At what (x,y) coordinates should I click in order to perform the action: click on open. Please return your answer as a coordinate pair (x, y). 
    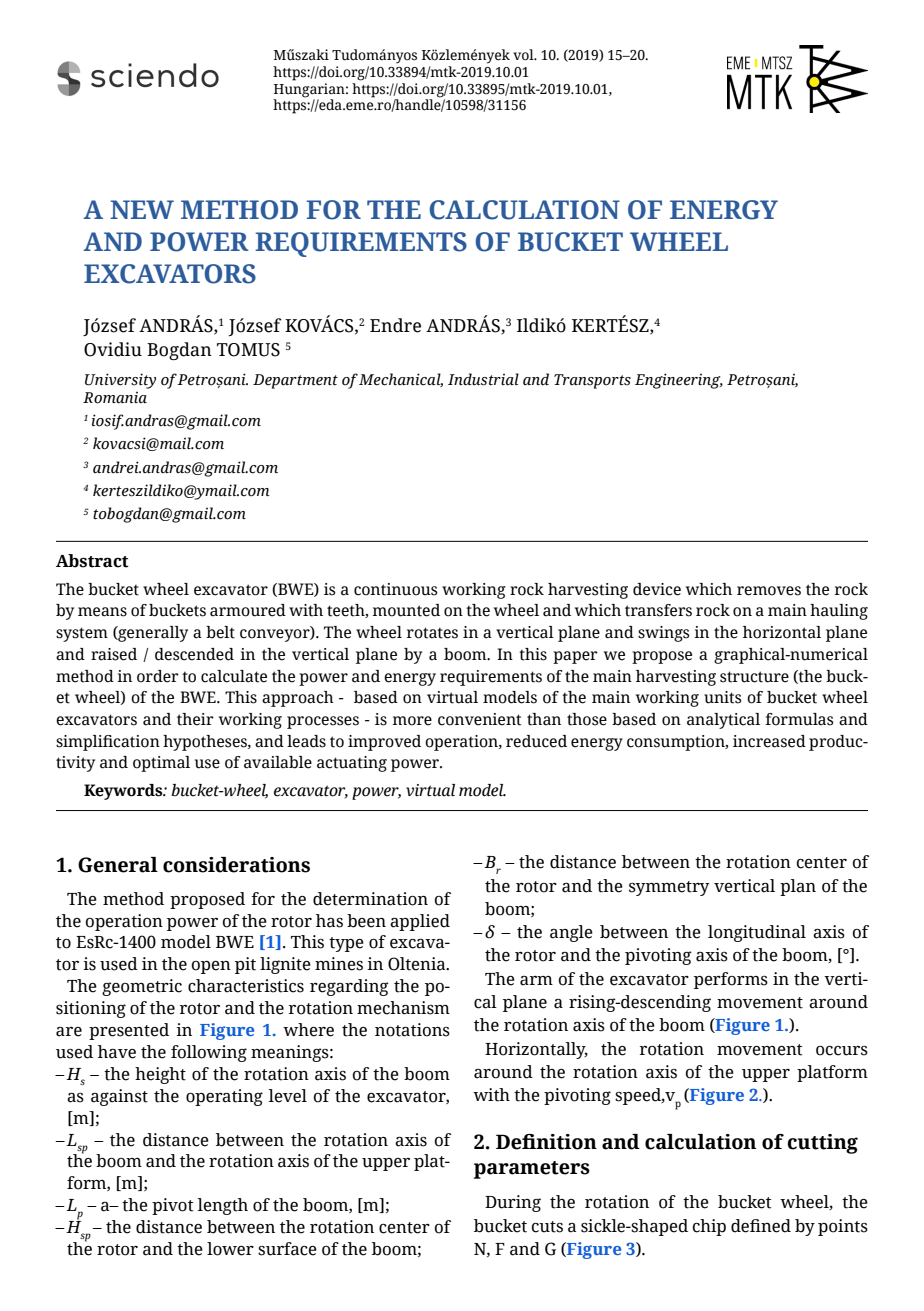
    Looking at the image, I should click on (211, 967).
